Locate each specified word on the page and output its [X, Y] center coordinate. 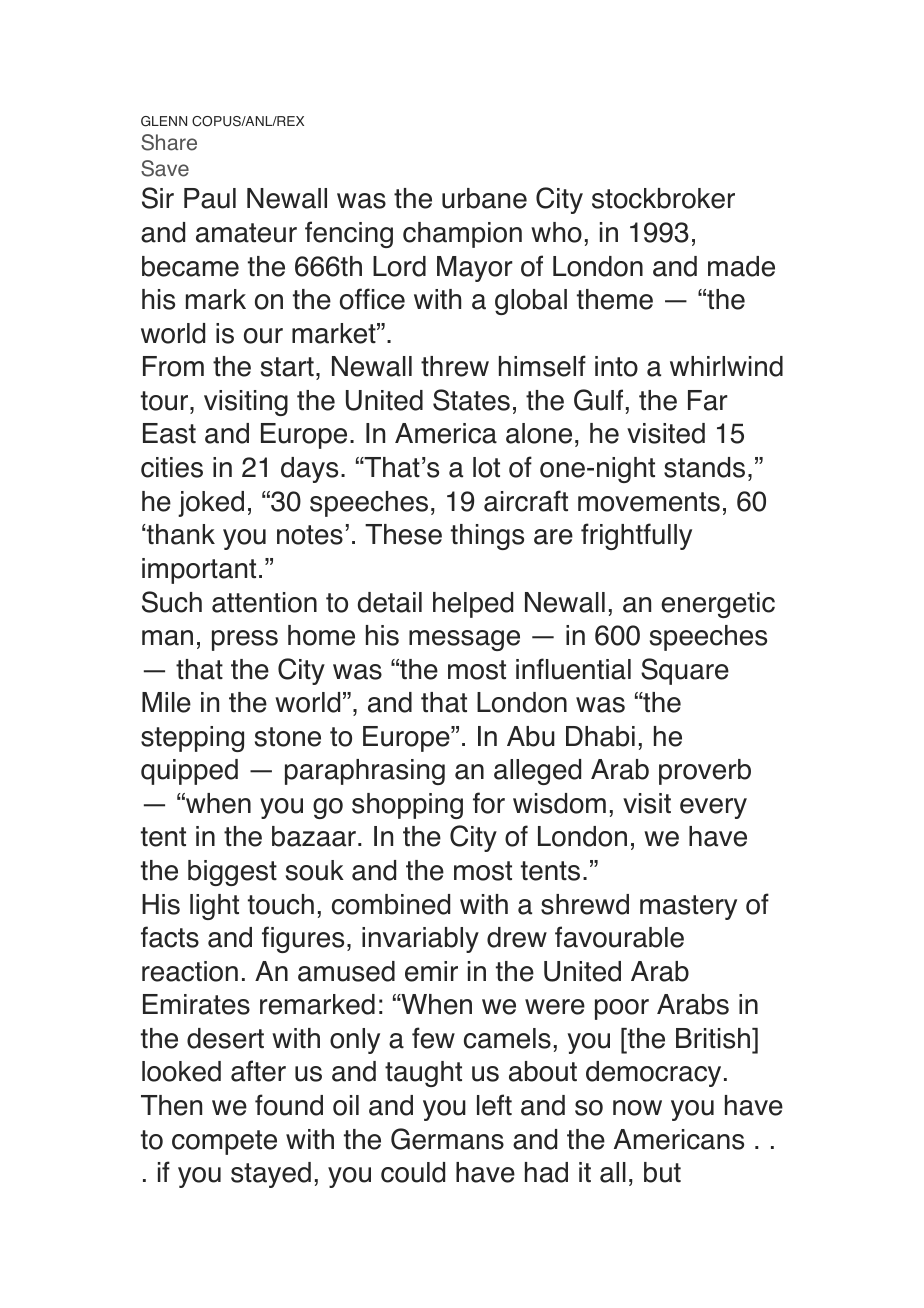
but [662, 1172]
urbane [484, 198]
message [464, 640]
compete [224, 1142]
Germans [447, 1139]
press [245, 640]
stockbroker [663, 198]
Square [685, 671]
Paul [210, 198]
